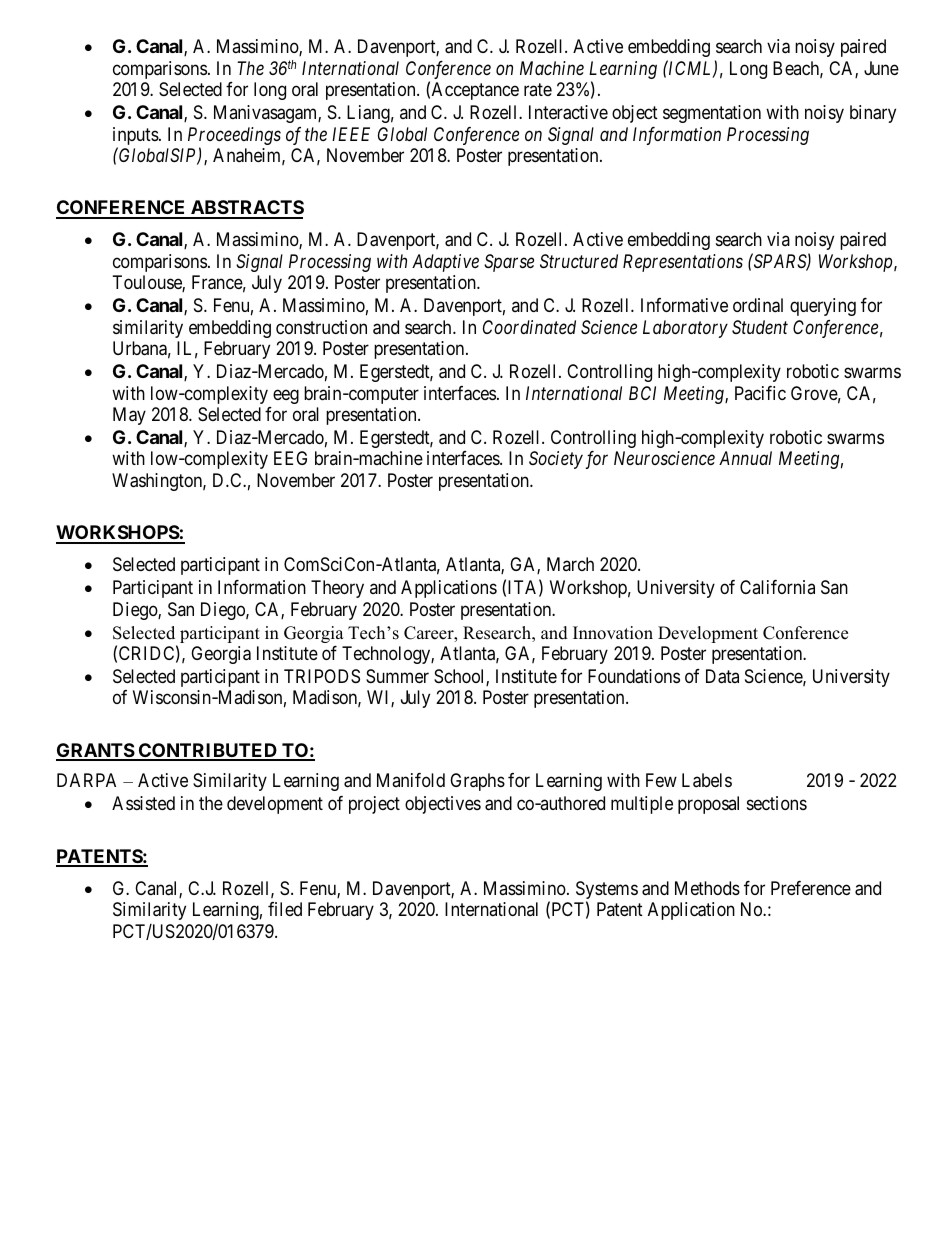  I want to click on Systems, so click(607, 891).
